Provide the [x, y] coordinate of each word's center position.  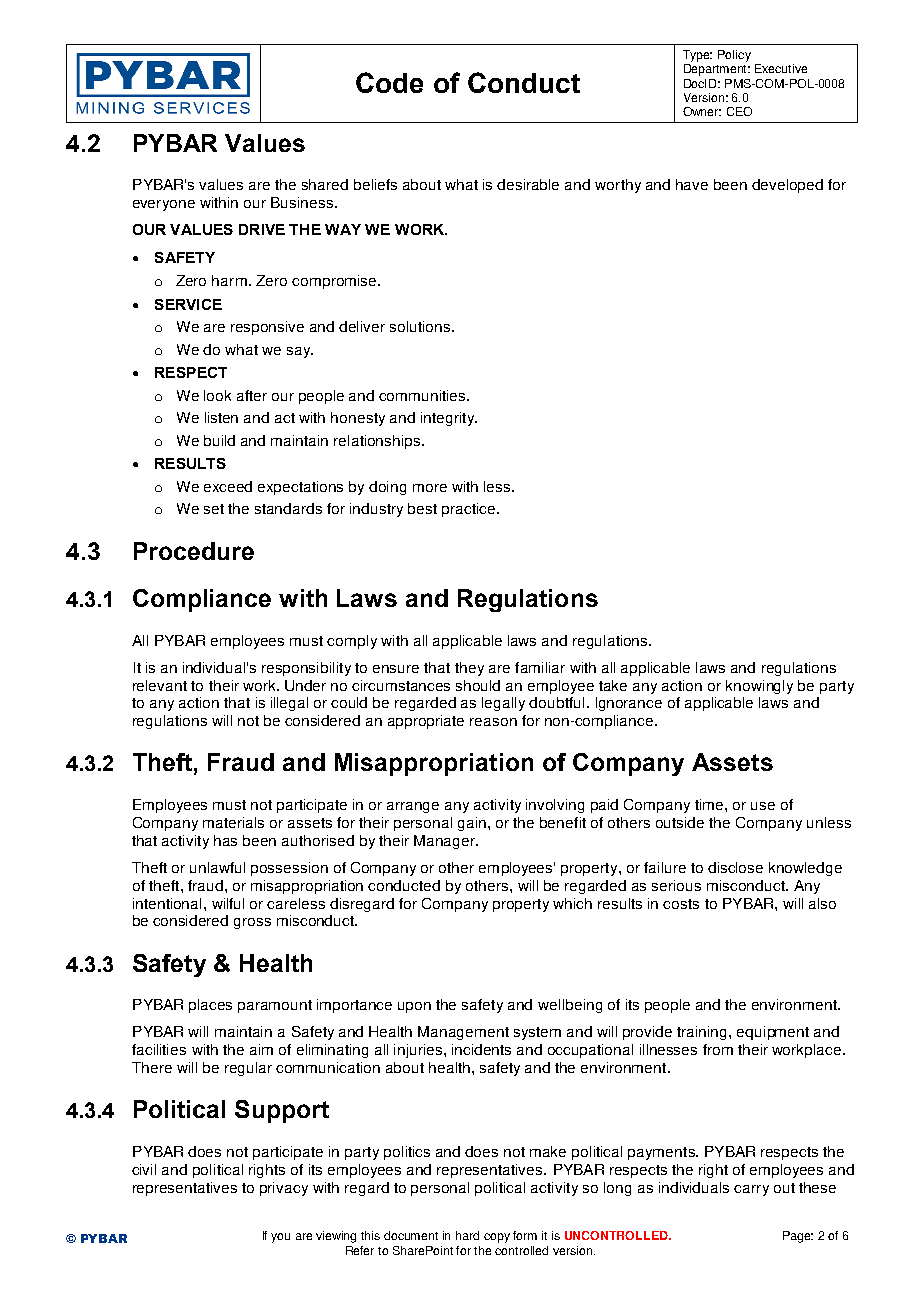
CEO [739, 111]
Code [389, 82]
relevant [160, 685]
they [469, 669]
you [280, 1238]
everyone [164, 205]
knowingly [759, 687]
